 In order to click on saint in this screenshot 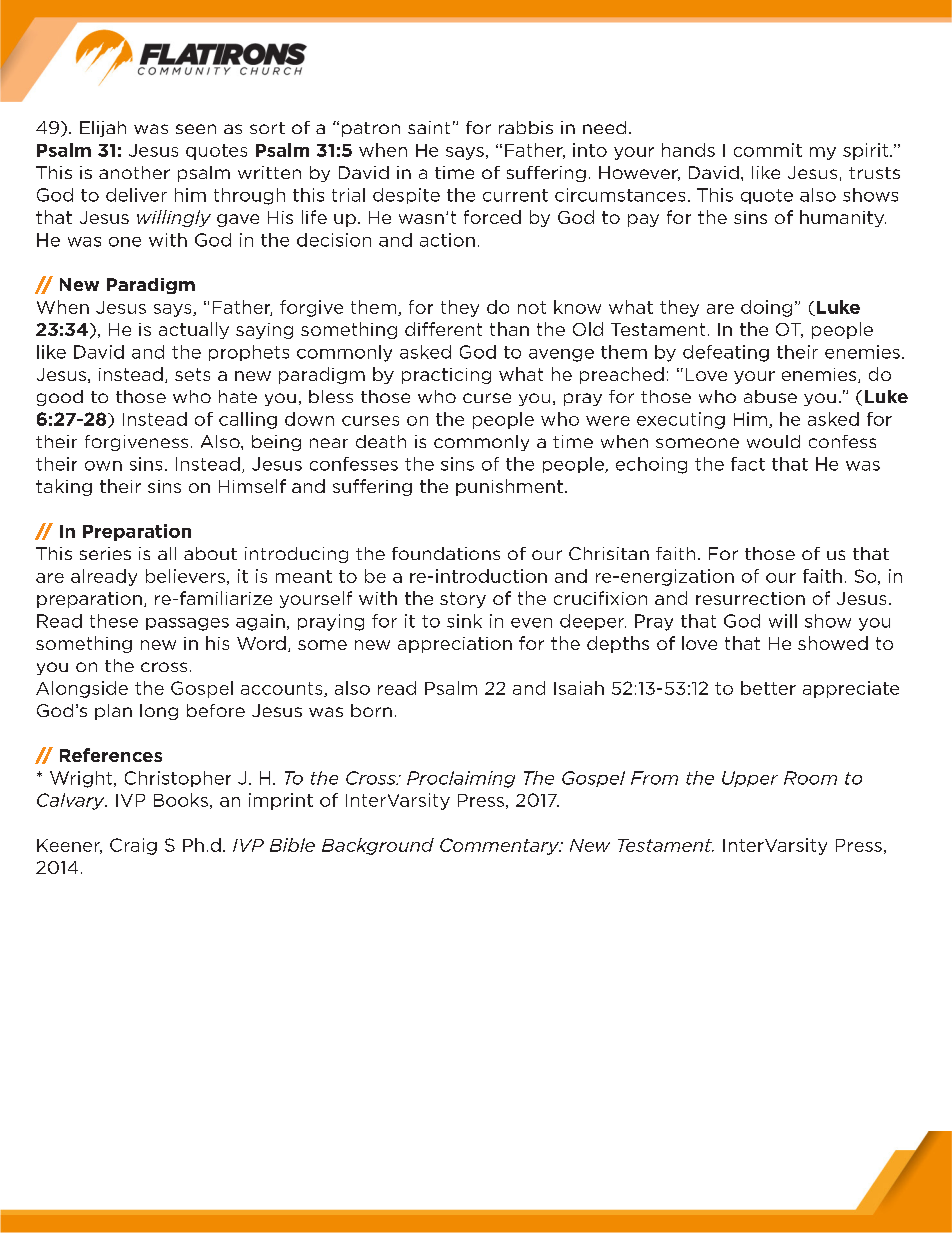, I will do `click(429, 127)`.
